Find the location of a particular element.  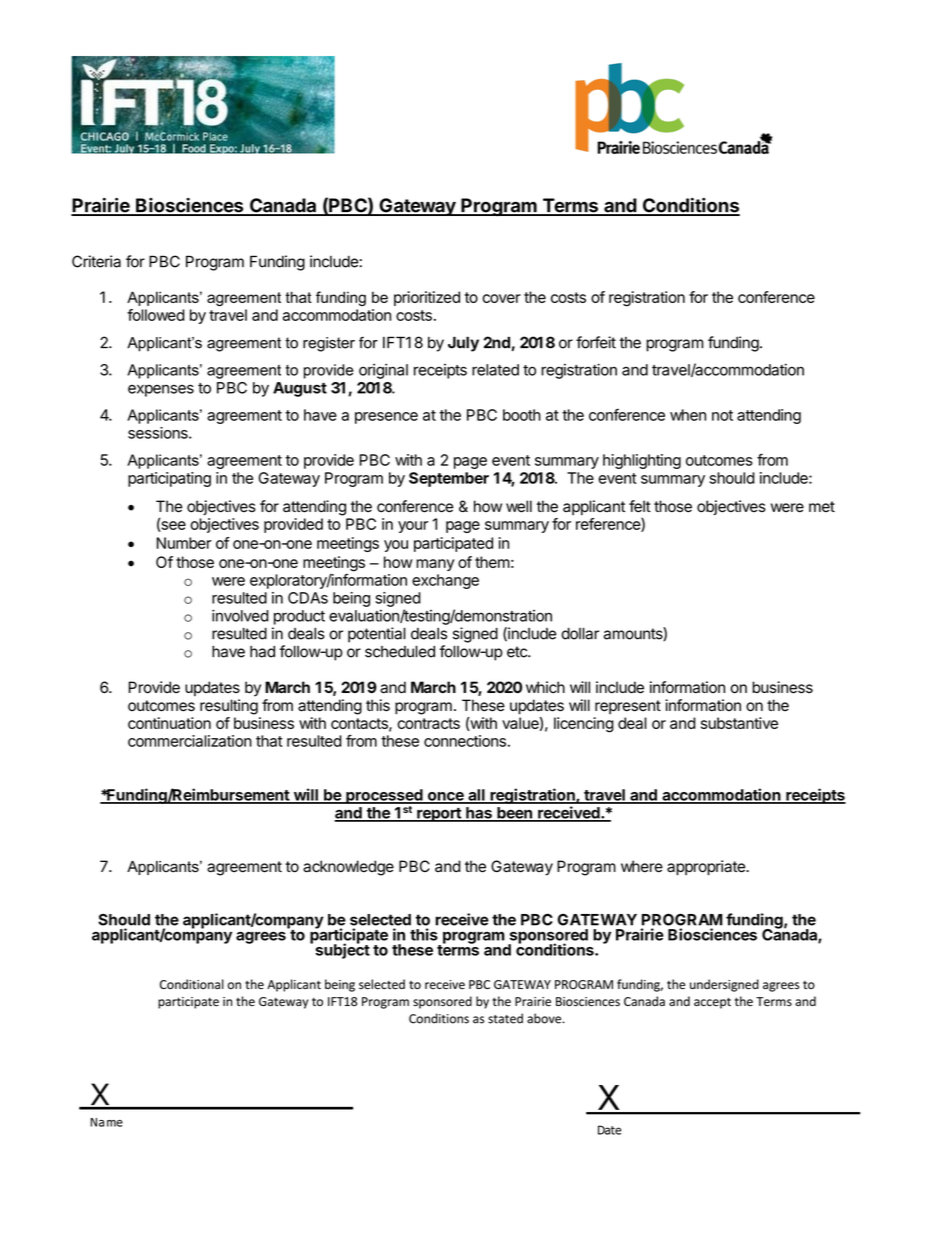

not is located at coordinates (722, 415).
